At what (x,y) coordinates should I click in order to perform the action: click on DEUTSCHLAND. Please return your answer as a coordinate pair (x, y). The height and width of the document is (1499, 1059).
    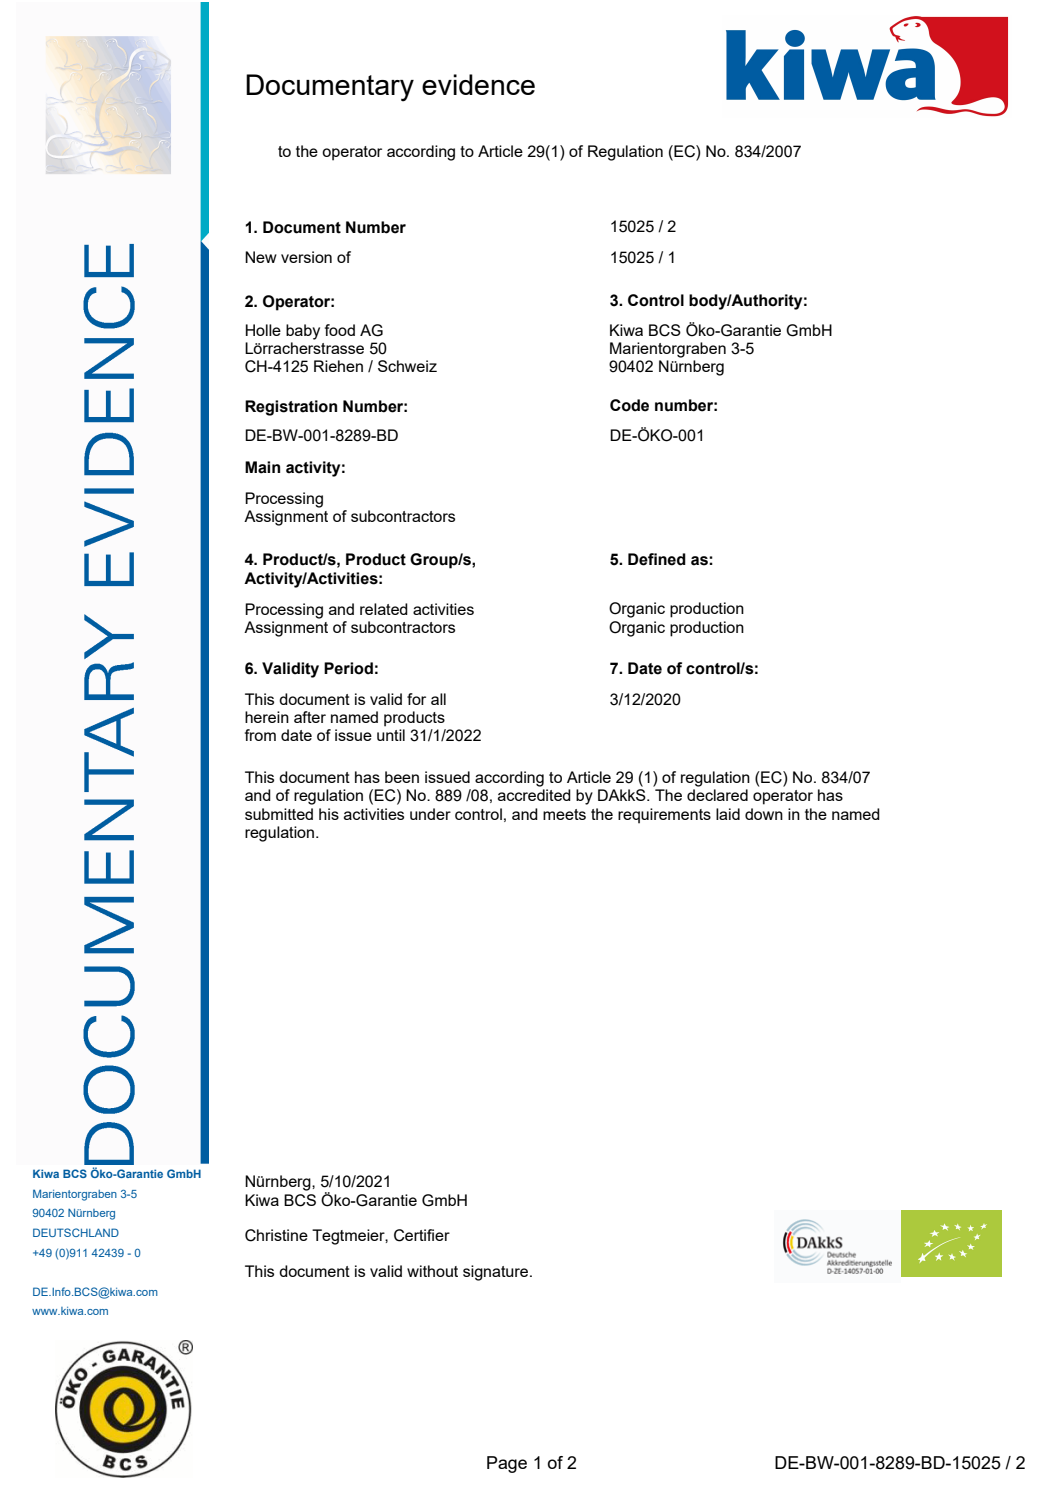
    Looking at the image, I should click on (76, 1232).
